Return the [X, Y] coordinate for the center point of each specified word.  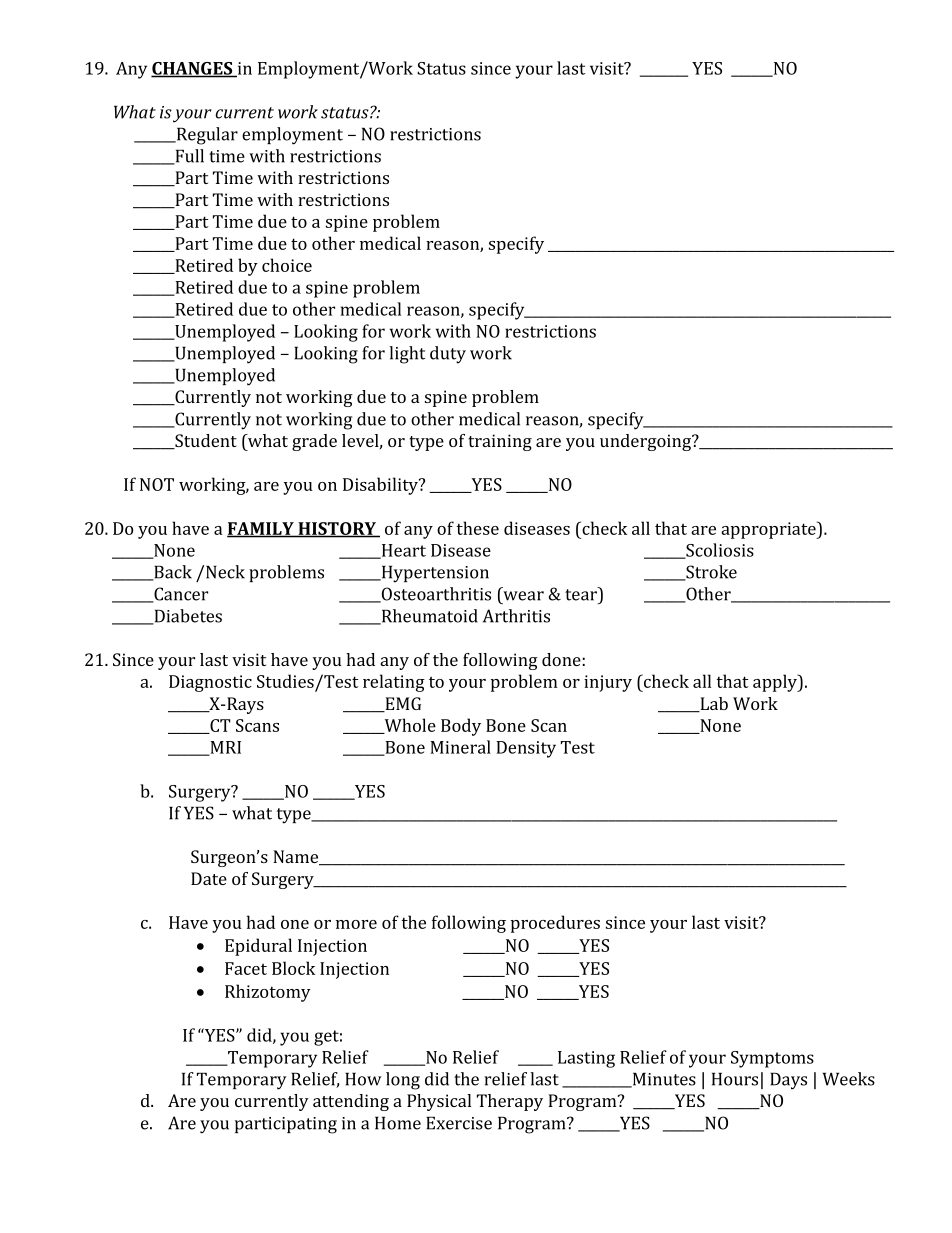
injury [608, 683]
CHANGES [193, 69]
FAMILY [261, 529]
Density [526, 749]
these [477, 528]
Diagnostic [210, 683]
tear [582, 594]
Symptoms [772, 1059]
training [500, 442]
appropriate [769, 530]
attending [351, 1102]
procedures [555, 924]
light [407, 355]
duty [448, 355]
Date [209, 878]
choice [287, 265]
